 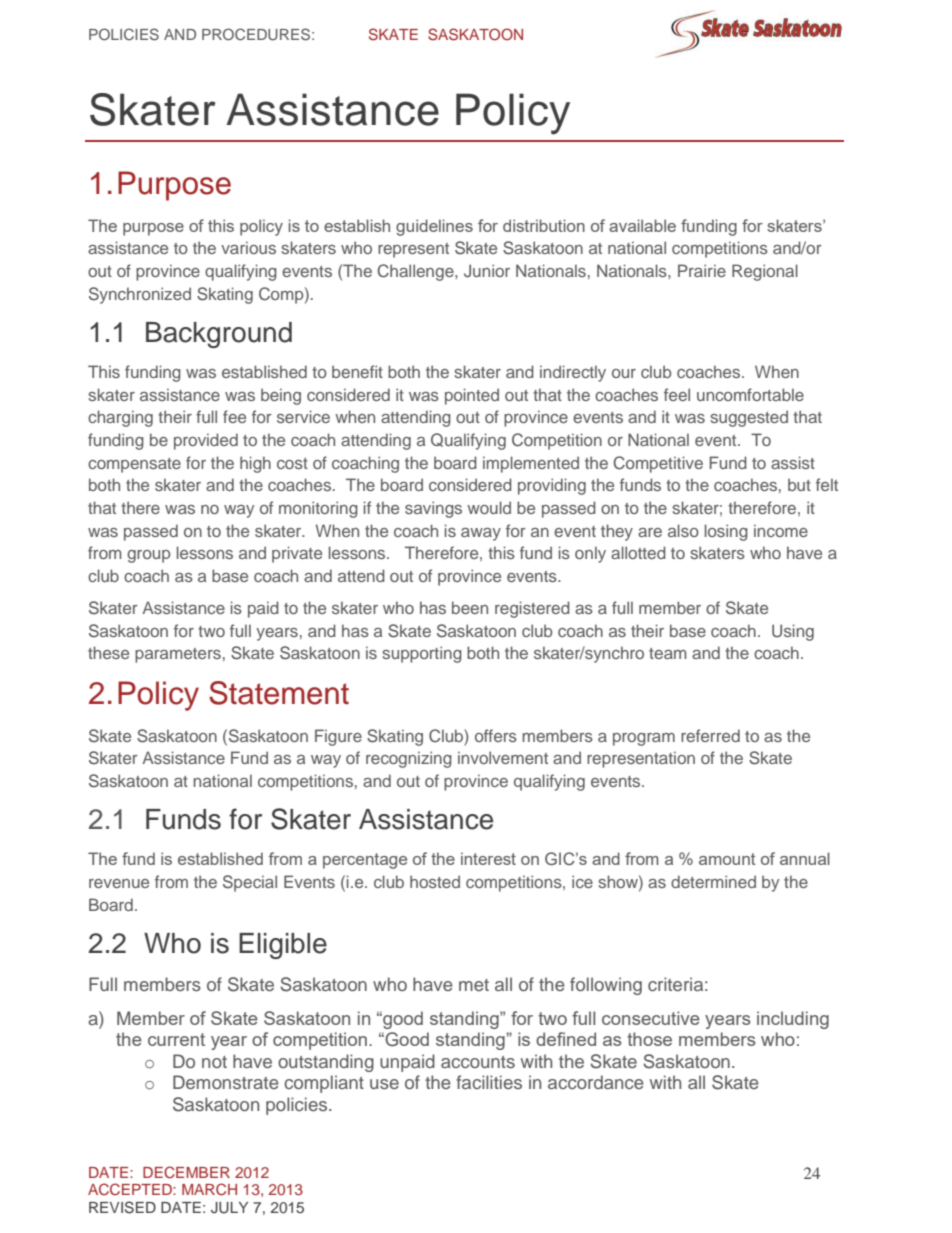 What do you see at coordinates (248, 247) in the page?
I see `various` at bounding box center [248, 247].
